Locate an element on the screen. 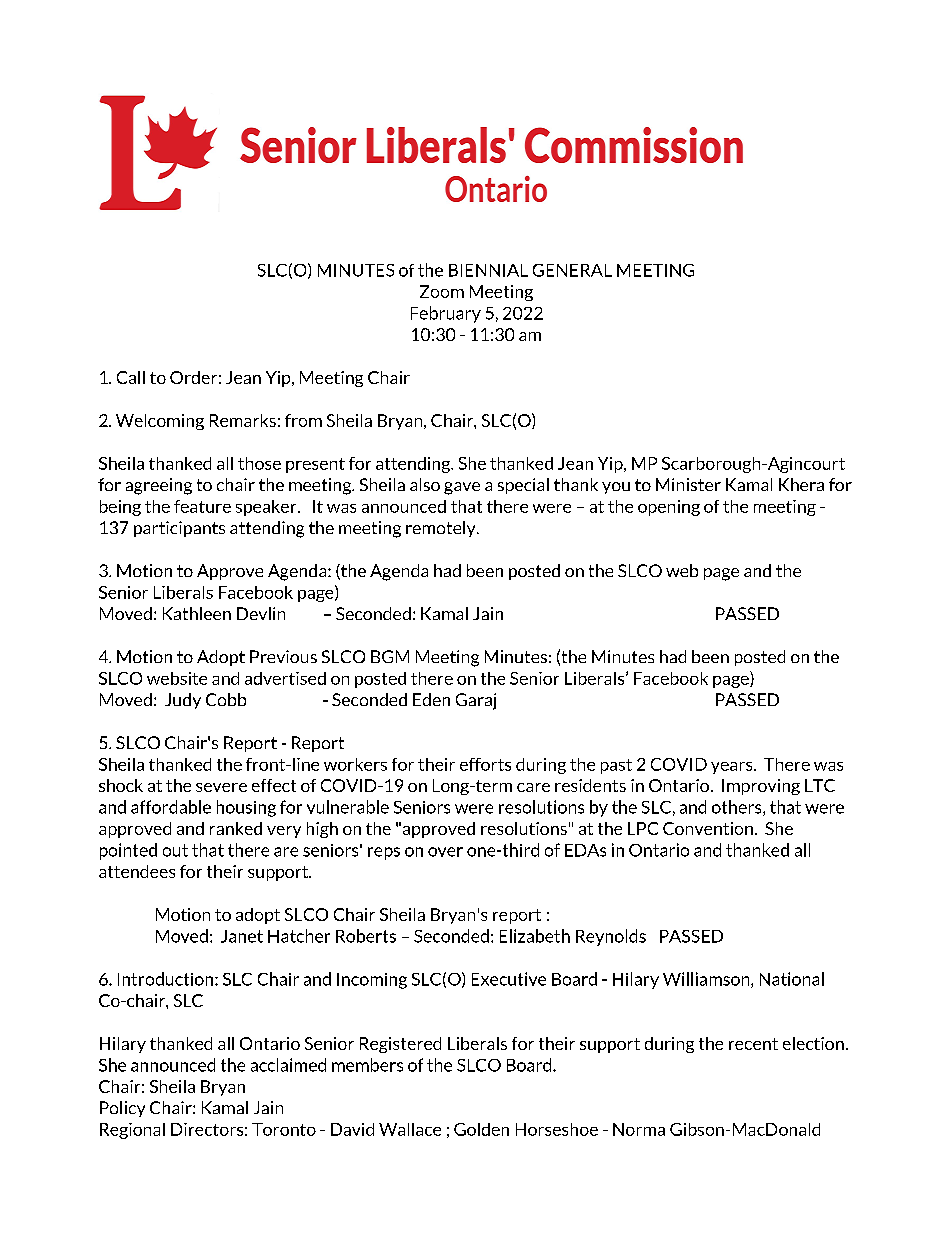 This screenshot has width=952, height=1233. remotely is located at coordinates (442, 529).
